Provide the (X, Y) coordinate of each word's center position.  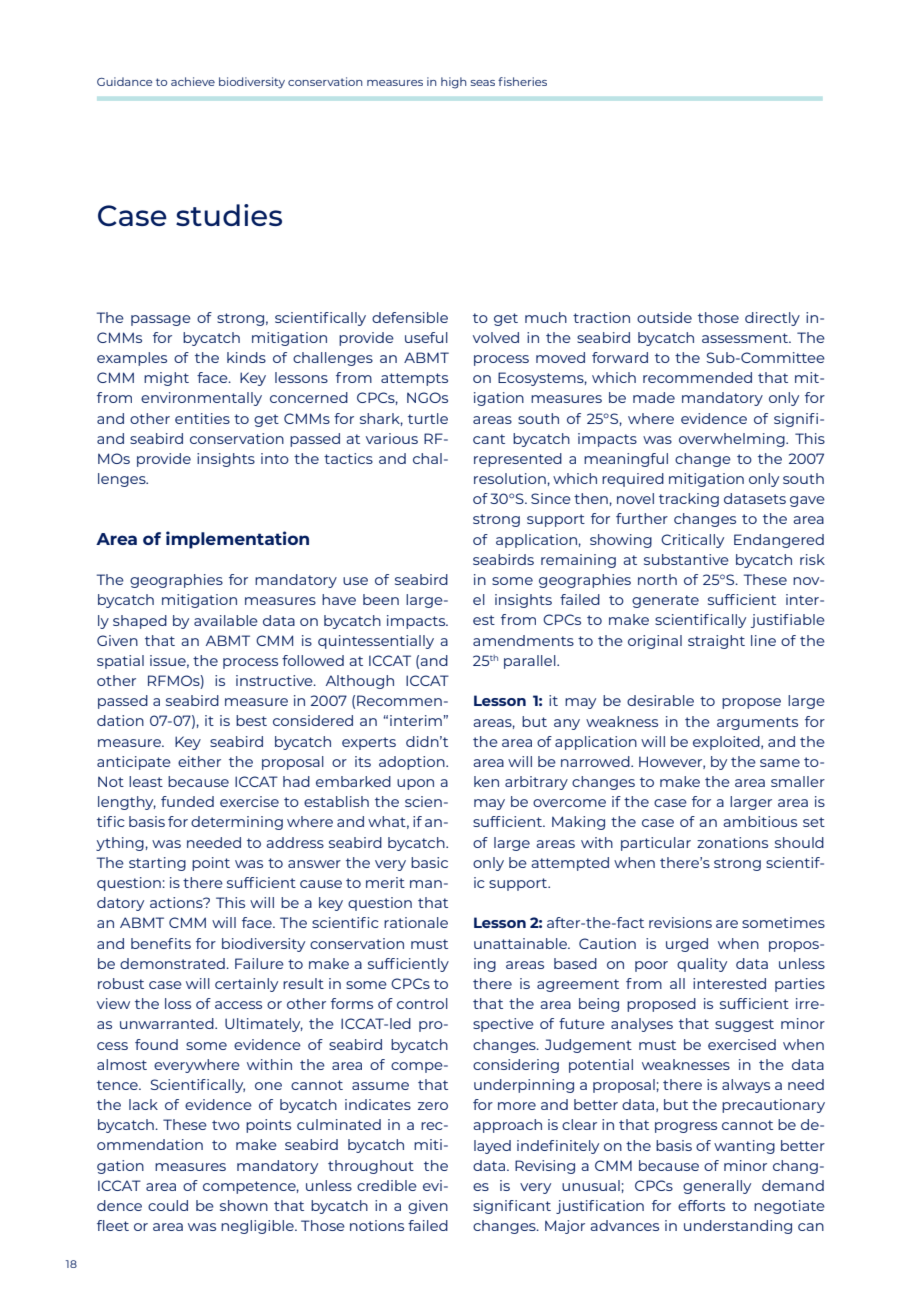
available (226, 620)
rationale (416, 922)
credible (387, 1185)
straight (716, 642)
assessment (746, 338)
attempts (414, 379)
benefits (161, 943)
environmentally (201, 399)
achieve (193, 81)
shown (244, 1205)
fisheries (522, 81)
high (454, 83)
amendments (523, 640)
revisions (680, 922)
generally (717, 1187)
